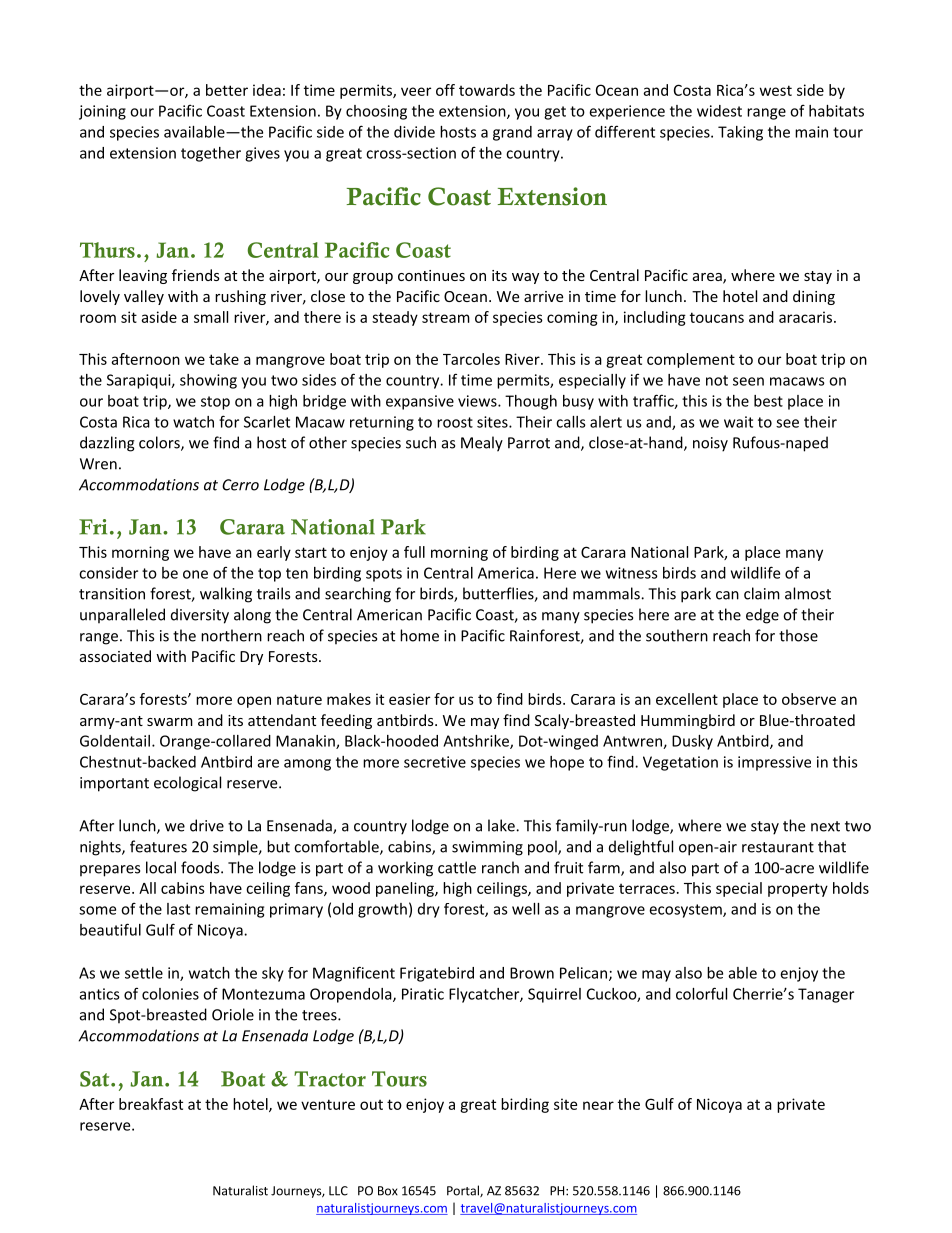  I want to click on Taking, so click(740, 133).
